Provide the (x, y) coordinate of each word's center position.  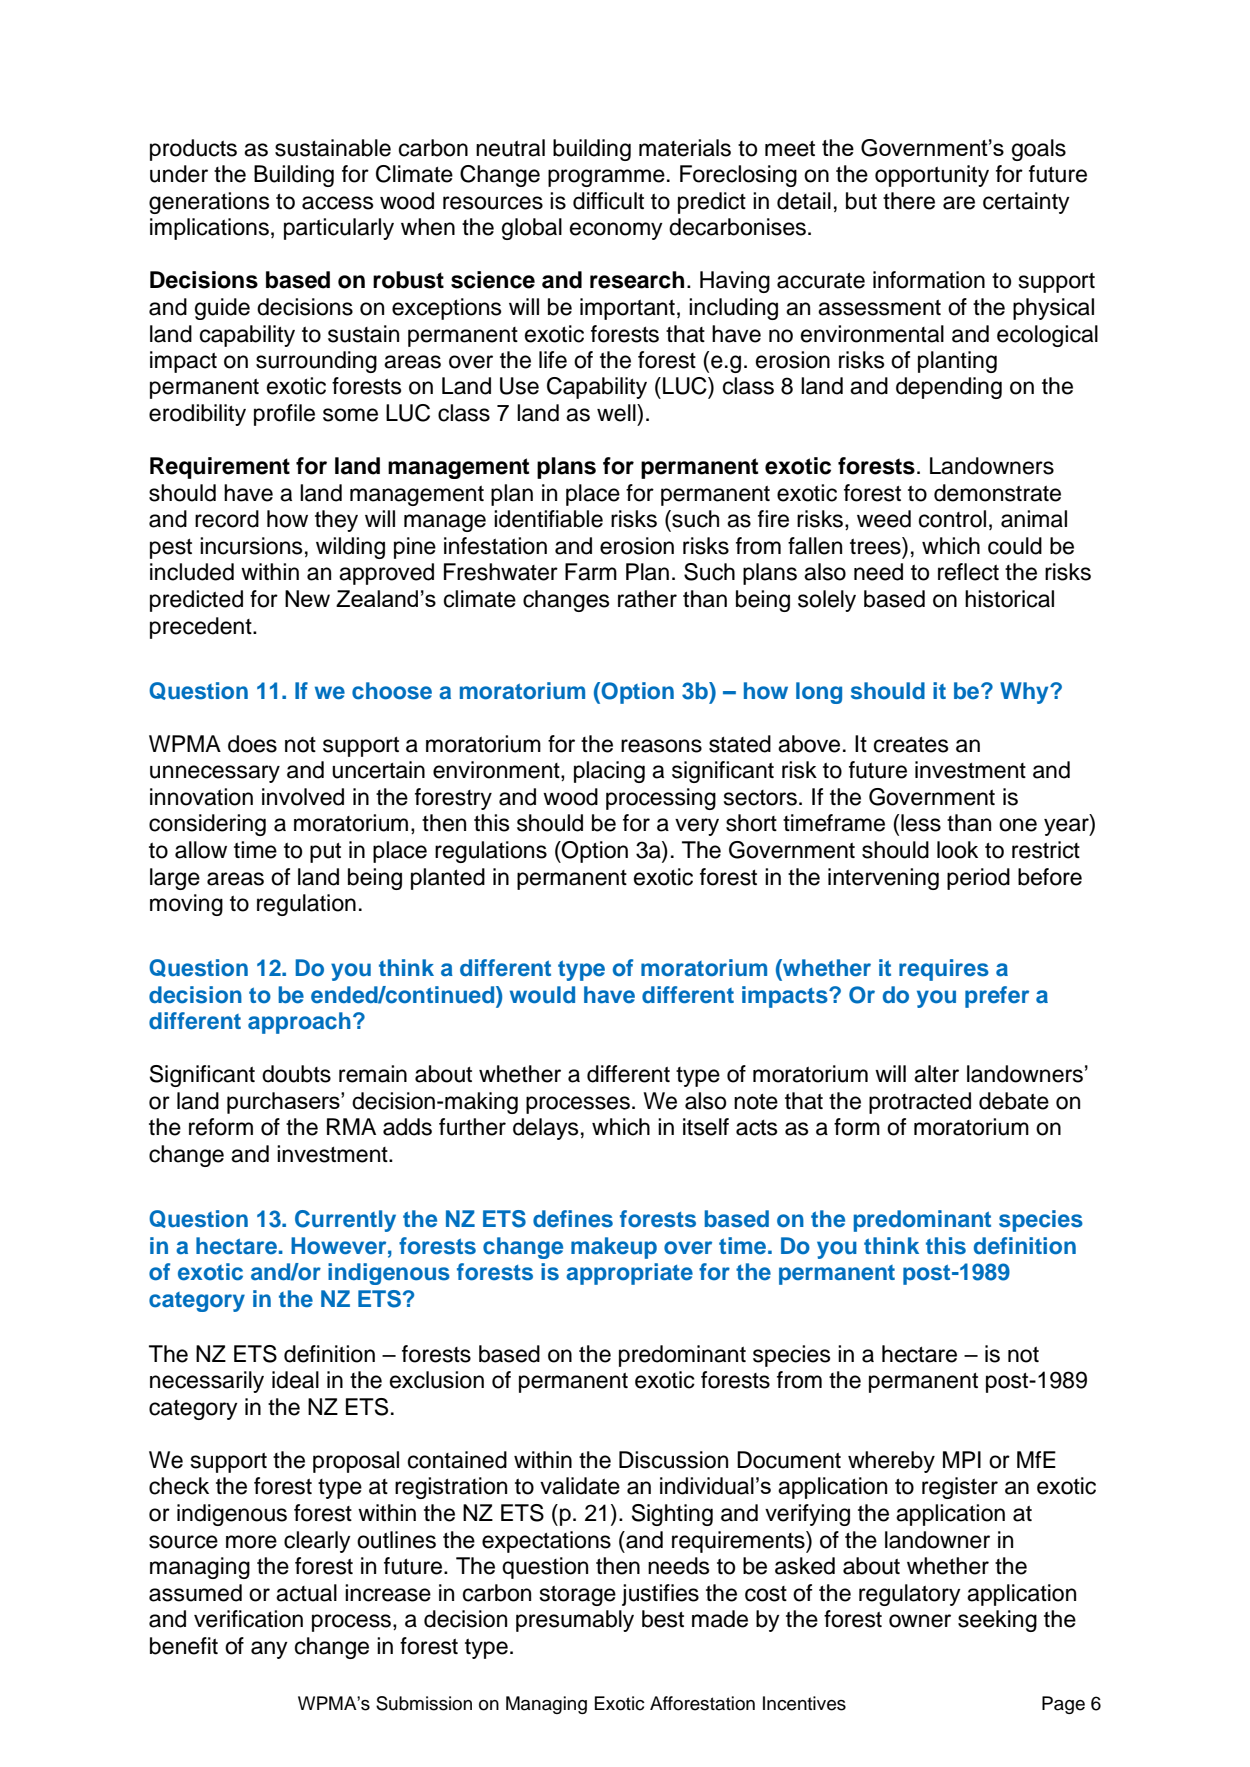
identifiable (548, 519)
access (338, 203)
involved (303, 797)
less (921, 823)
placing (609, 772)
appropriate (629, 1274)
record (227, 519)
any (269, 1650)
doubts (296, 1074)
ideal (295, 1380)
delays (546, 1129)
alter (936, 1074)
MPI (962, 1459)
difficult (608, 201)
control (952, 519)
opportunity (932, 176)
